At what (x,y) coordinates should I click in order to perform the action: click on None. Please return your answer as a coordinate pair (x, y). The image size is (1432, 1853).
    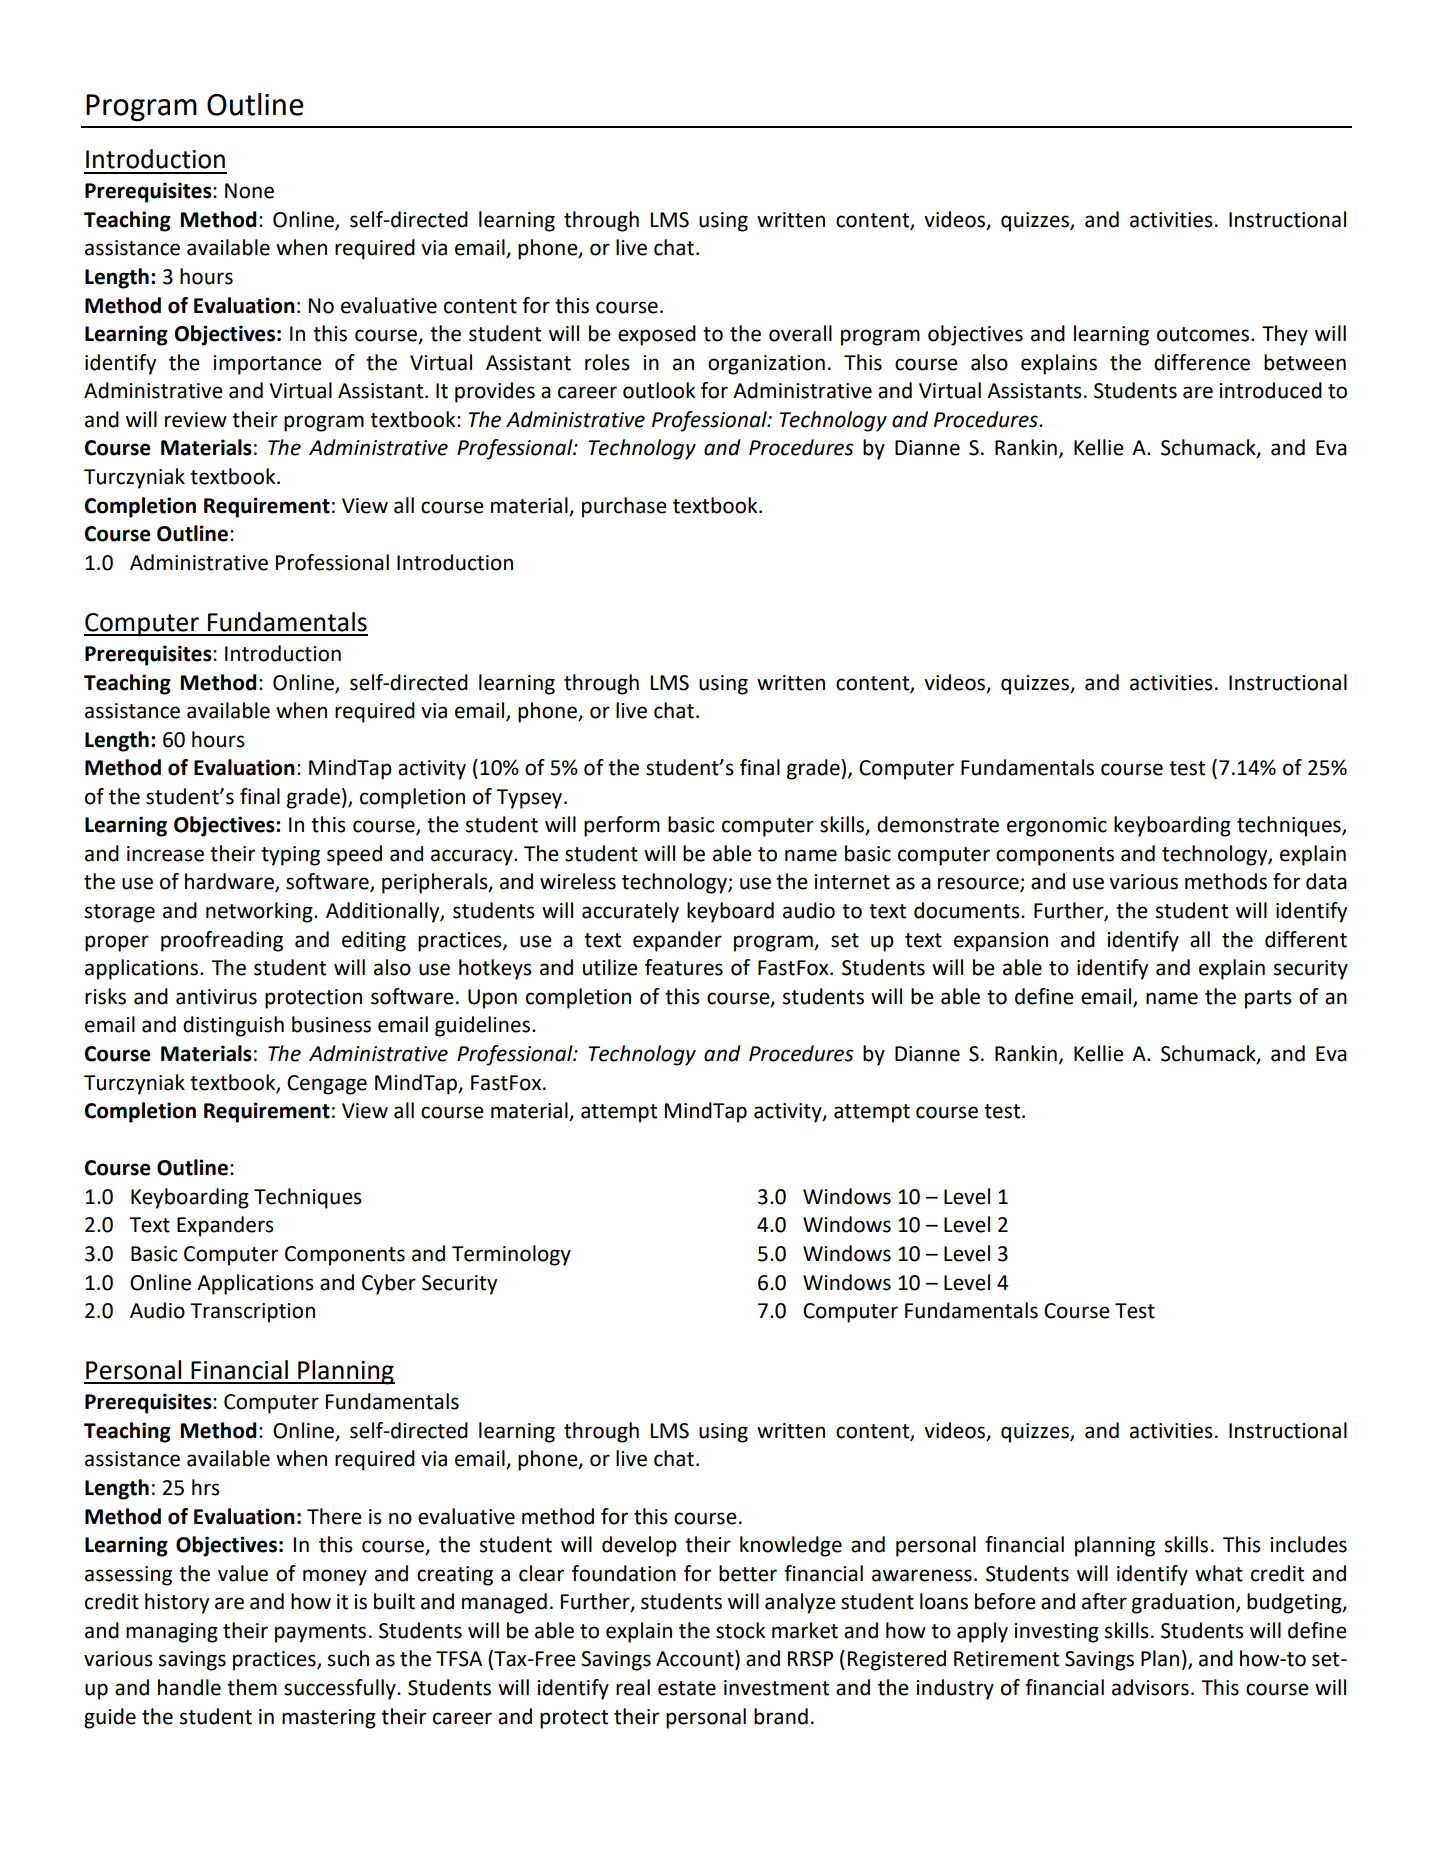
    Looking at the image, I should click on (249, 191).
